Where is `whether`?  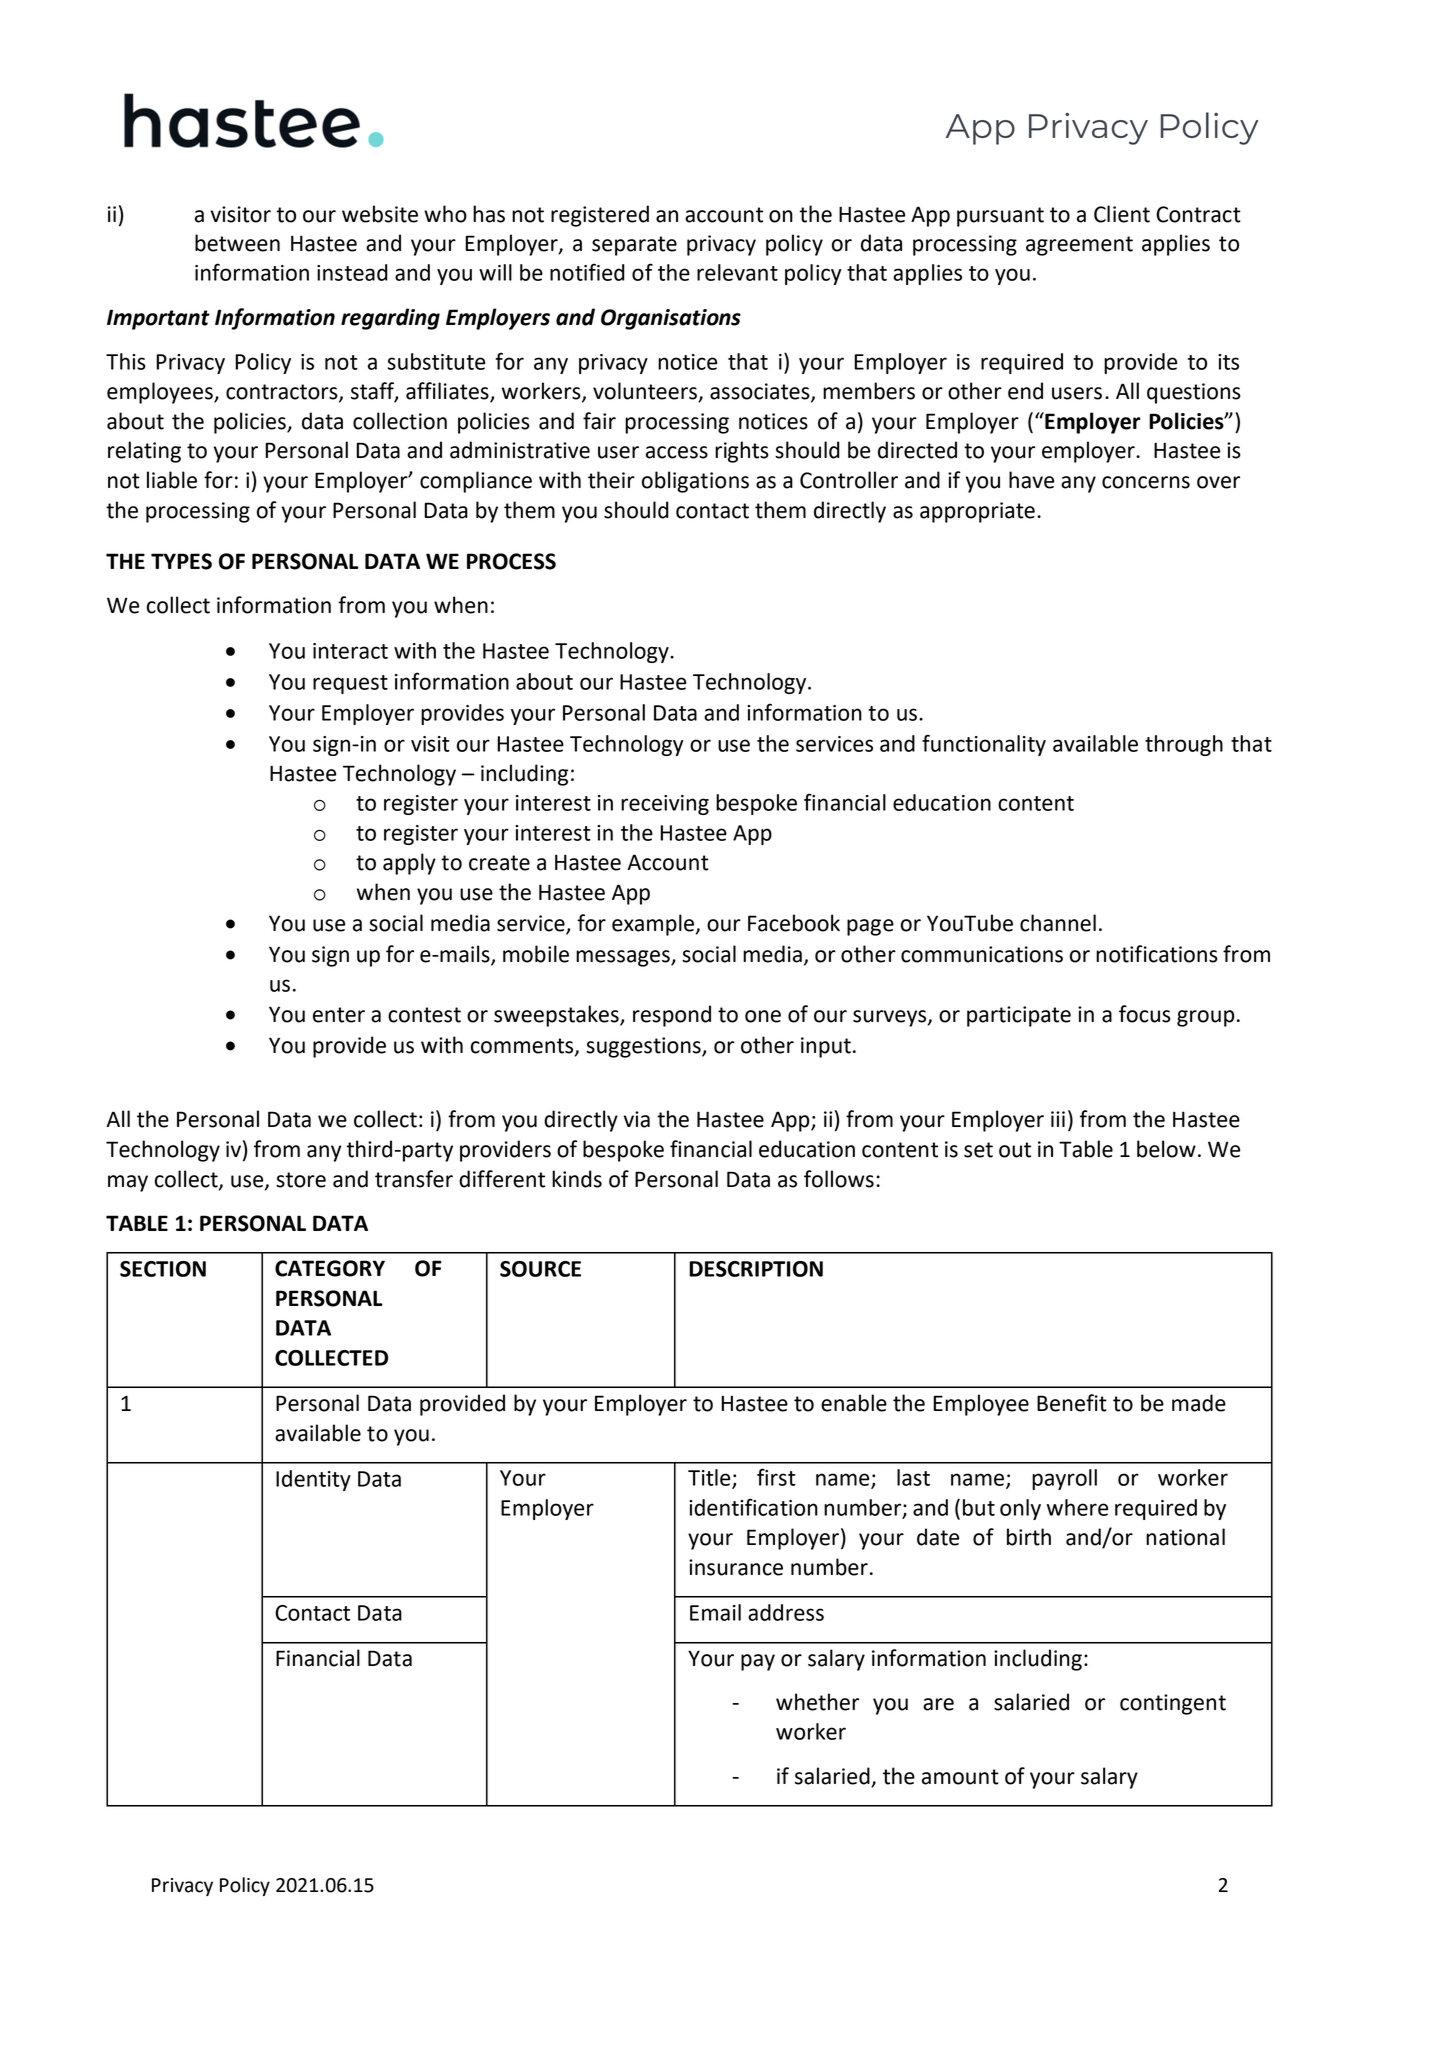
whether is located at coordinates (817, 1702).
